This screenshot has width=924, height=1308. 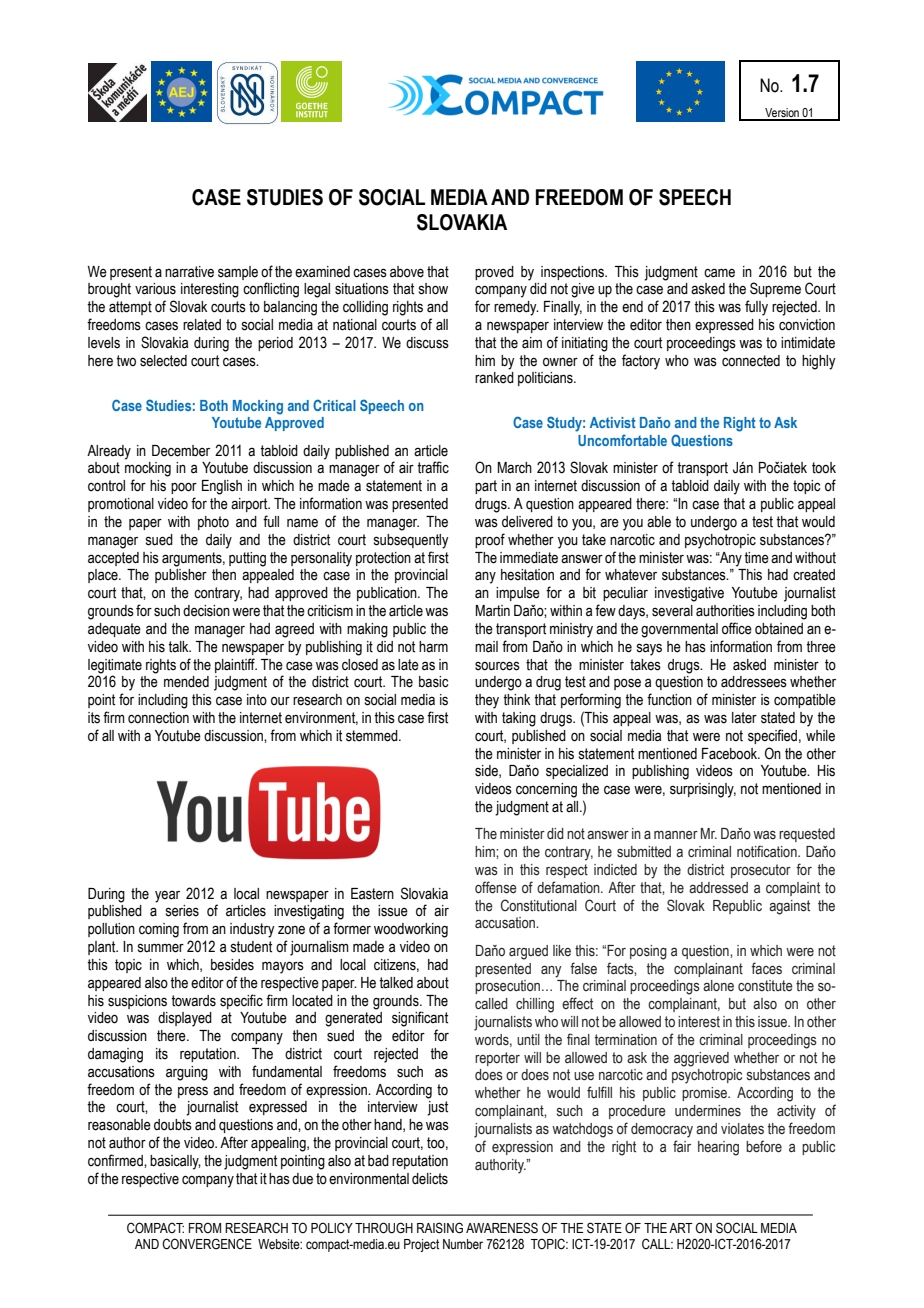 What do you see at coordinates (158, 718) in the screenshot?
I see `connection` at bounding box center [158, 718].
